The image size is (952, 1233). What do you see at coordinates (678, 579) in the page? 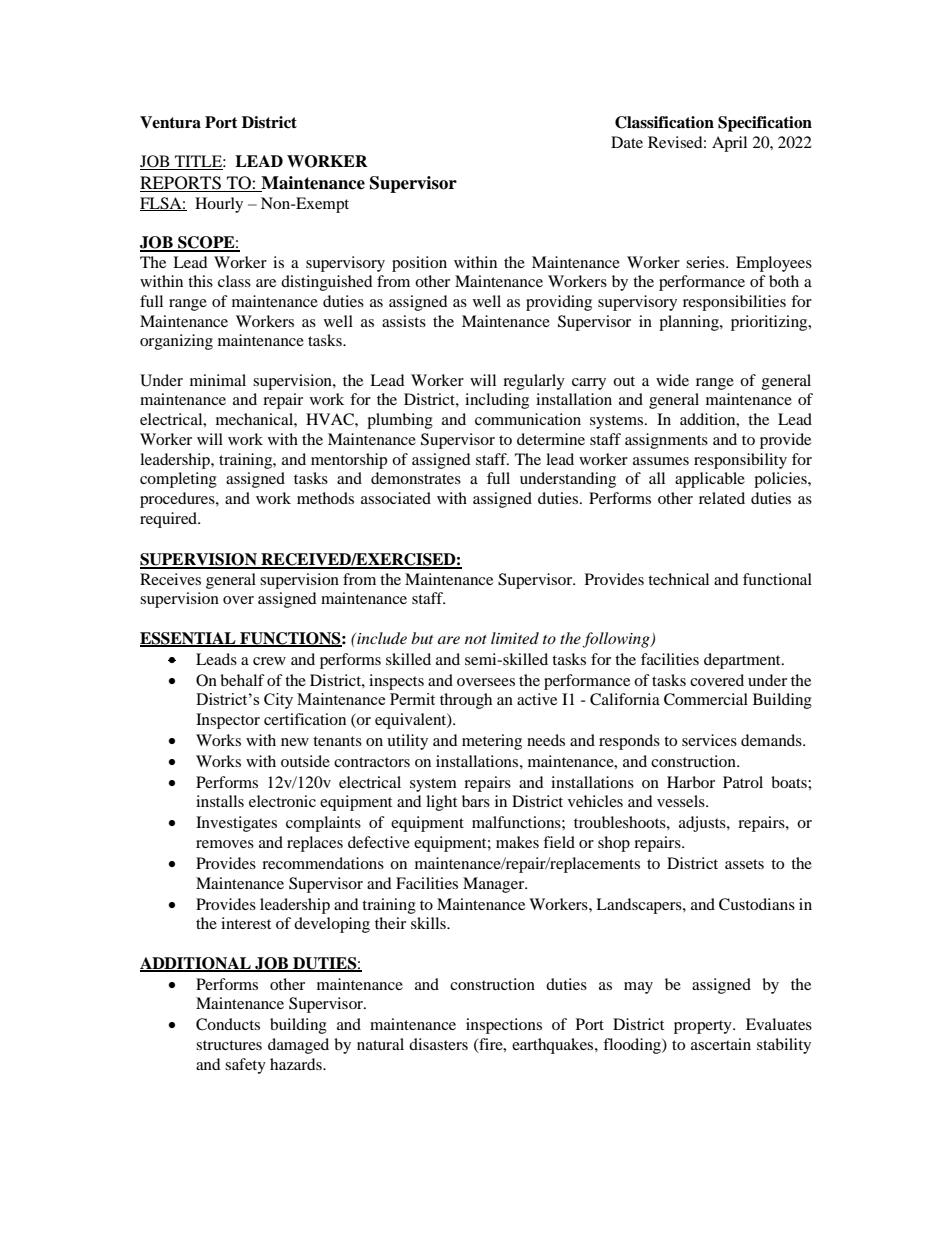
I see `technical` at bounding box center [678, 579].
